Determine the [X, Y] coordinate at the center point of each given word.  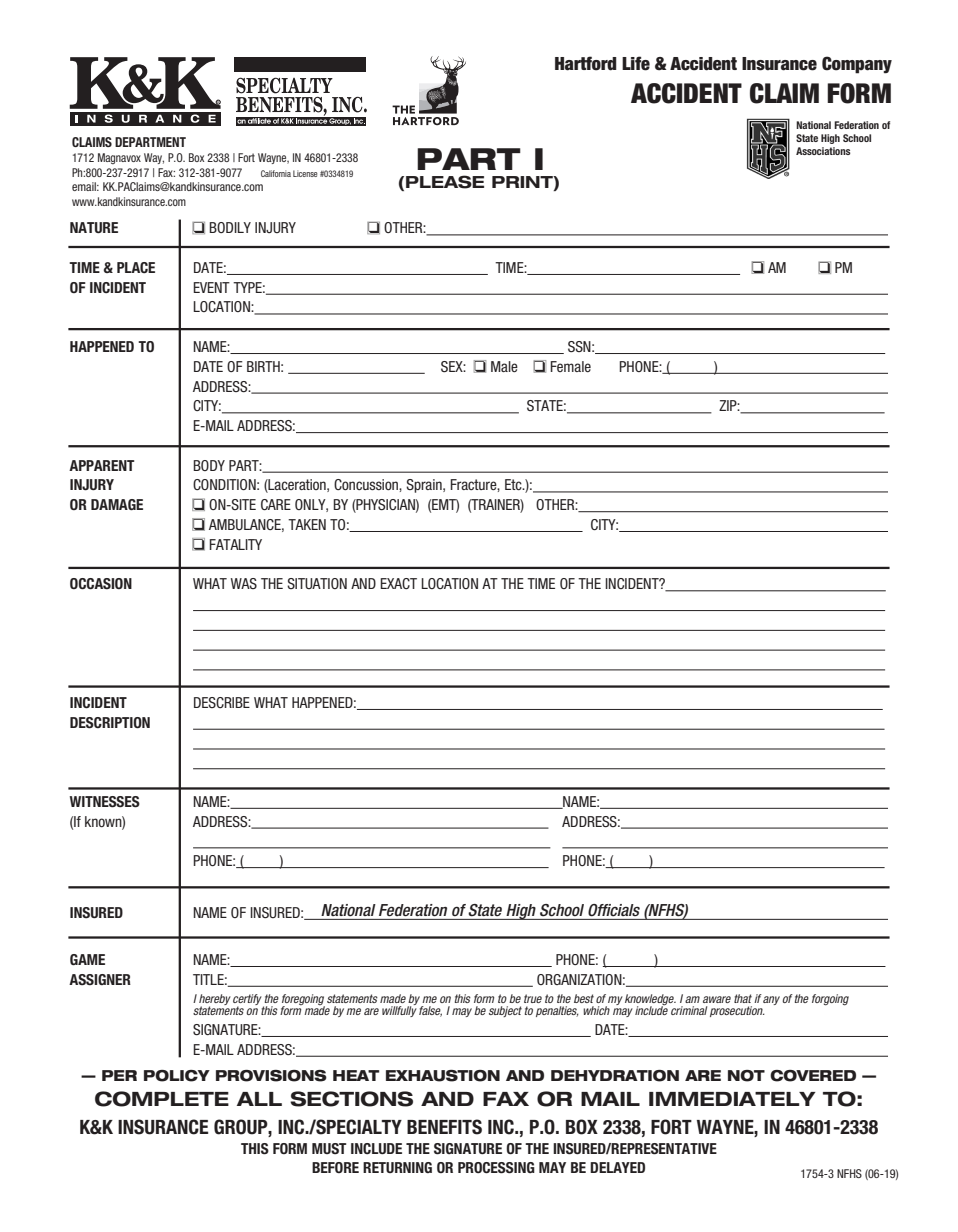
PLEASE [445, 182]
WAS [244, 583]
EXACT [398, 583]
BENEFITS [444, 1127]
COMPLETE [162, 1099]
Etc [514, 484]
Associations [823, 151]
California [276, 173]
